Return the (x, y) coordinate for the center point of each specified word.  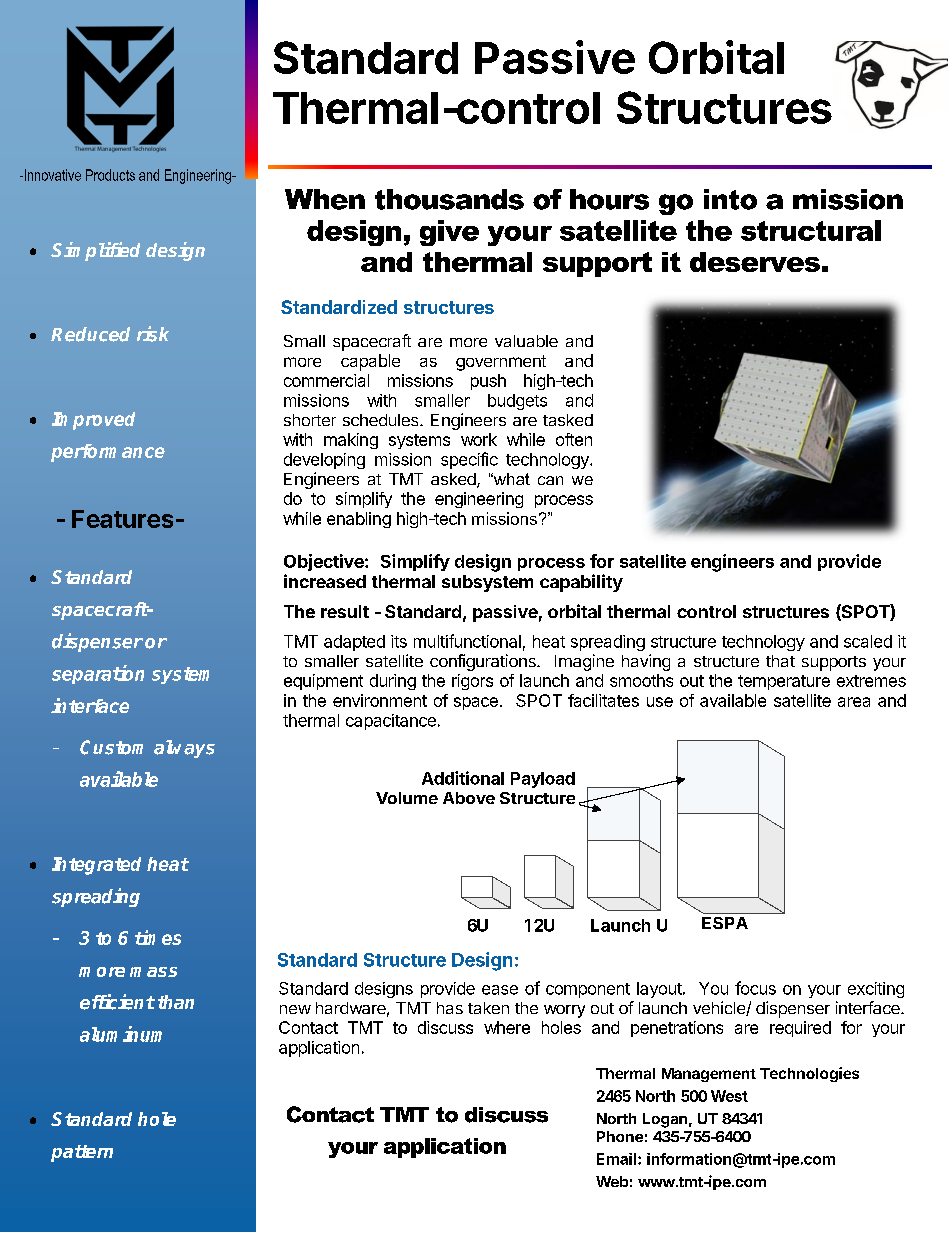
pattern (82, 1153)
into (730, 199)
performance (108, 453)
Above (469, 798)
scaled (868, 641)
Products (110, 175)
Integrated (96, 866)
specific (469, 460)
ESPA (725, 923)
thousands (449, 199)
